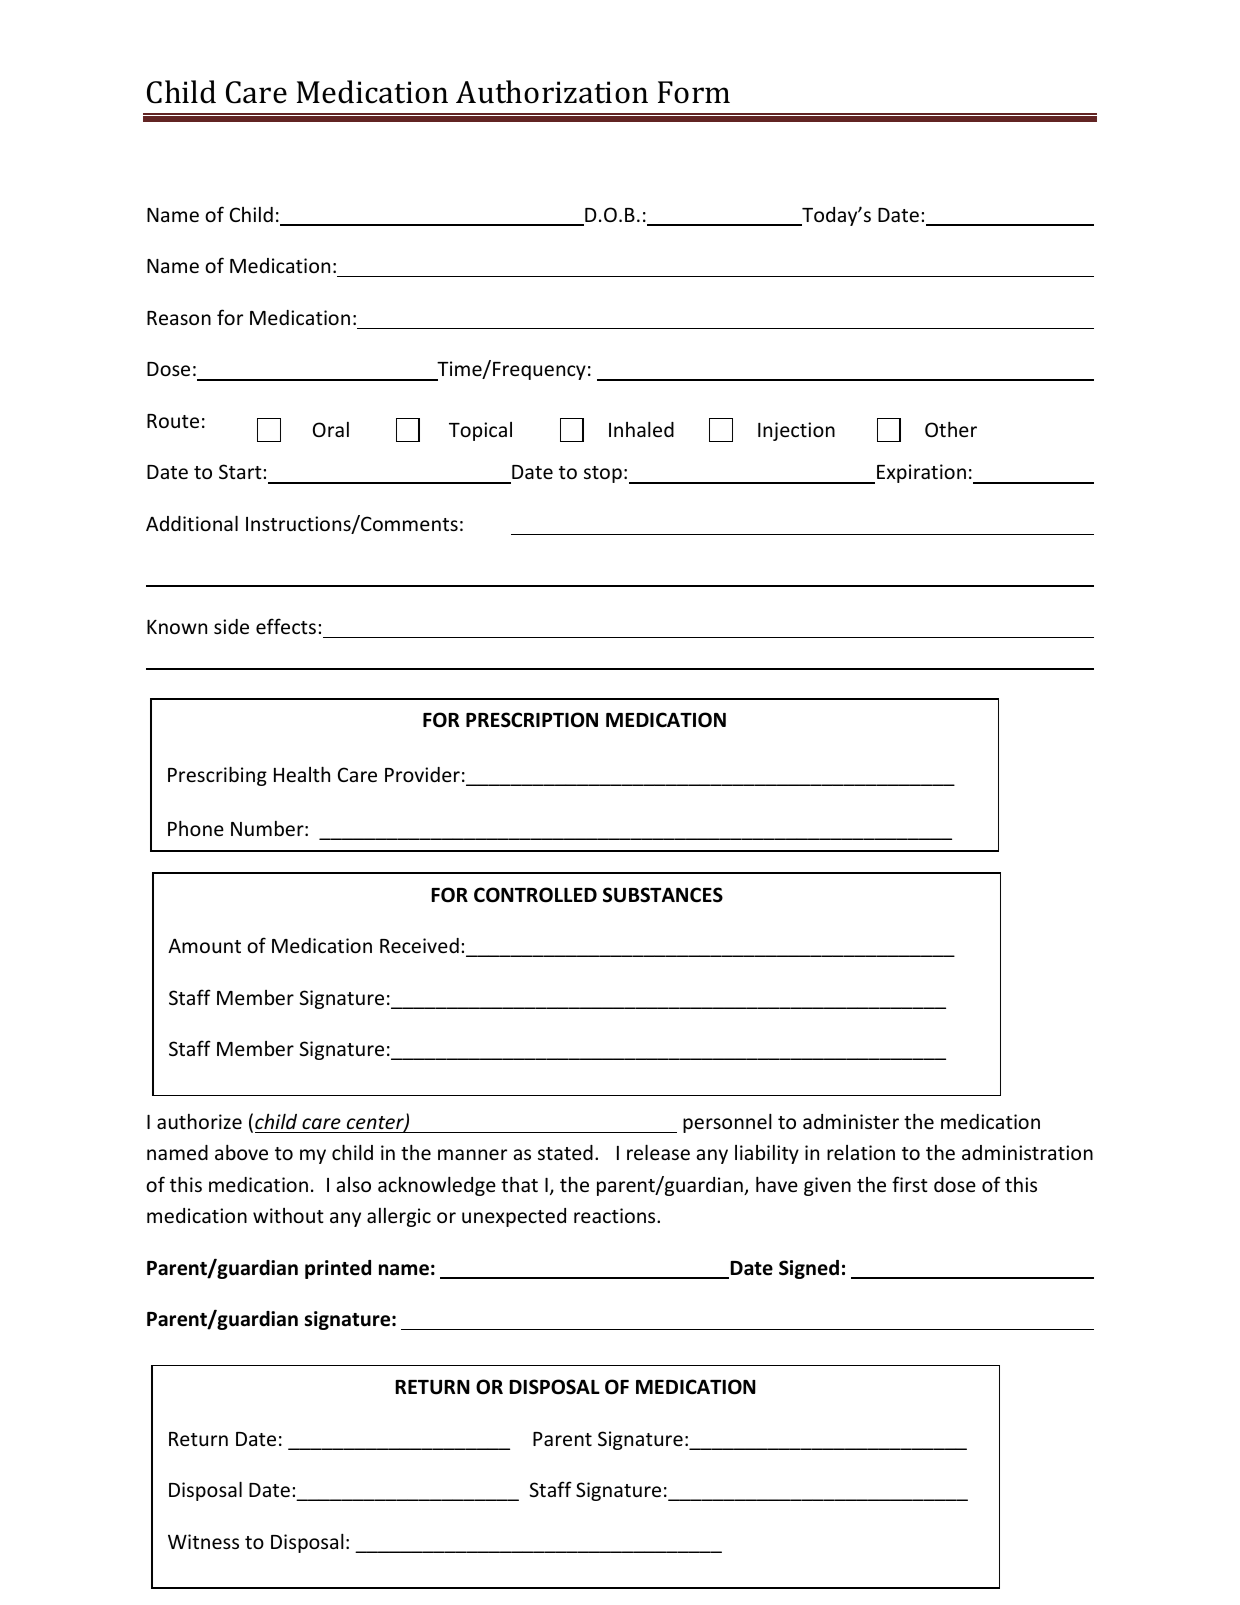 Image resolution: width=1240 pixels, height=1605 pixels. What do you see at coordinates (179, 318) in the page?
I see `Reason` at bounding box center [179, 318].
